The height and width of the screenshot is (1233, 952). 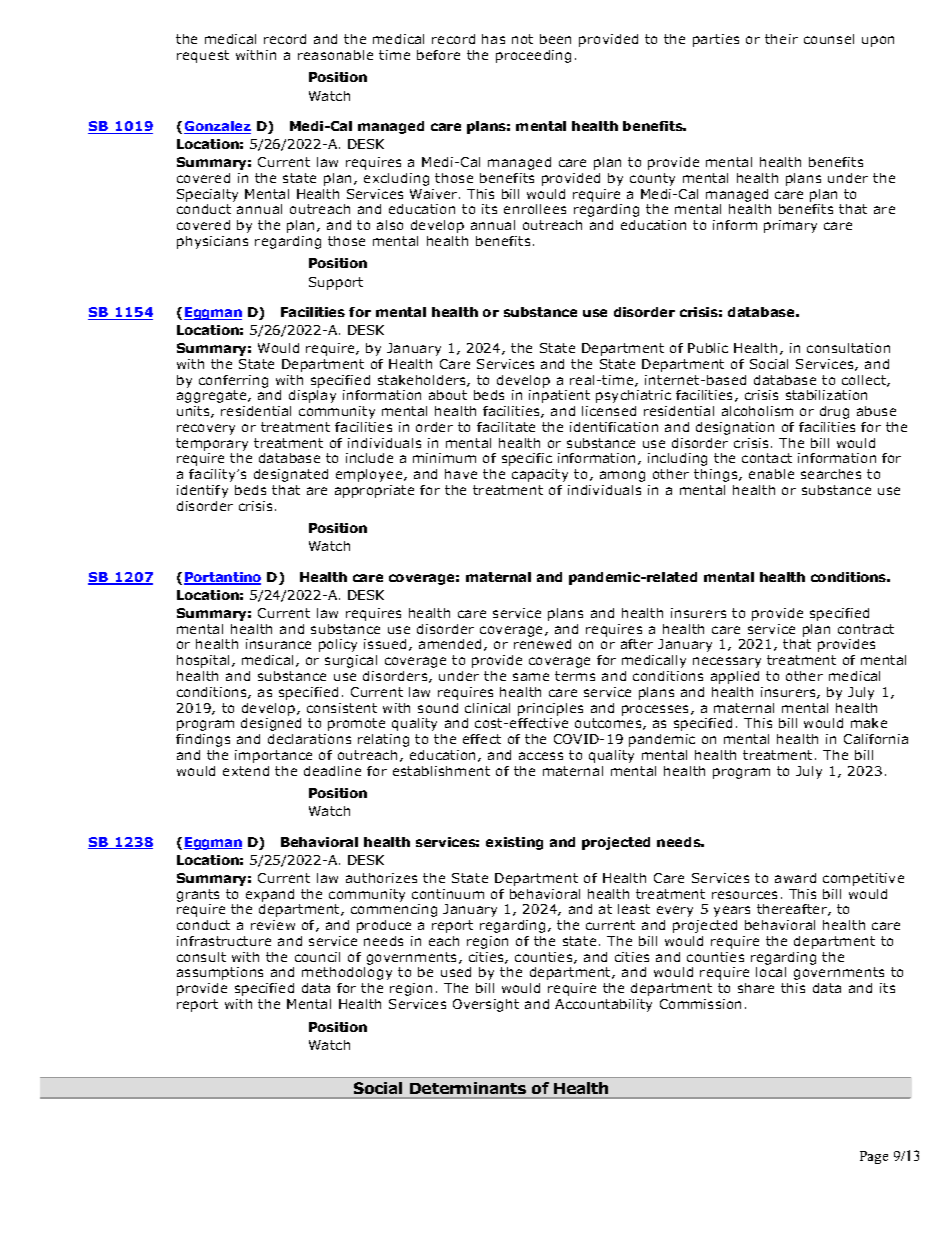 I want to click on their, so click(x=781, y=39).
